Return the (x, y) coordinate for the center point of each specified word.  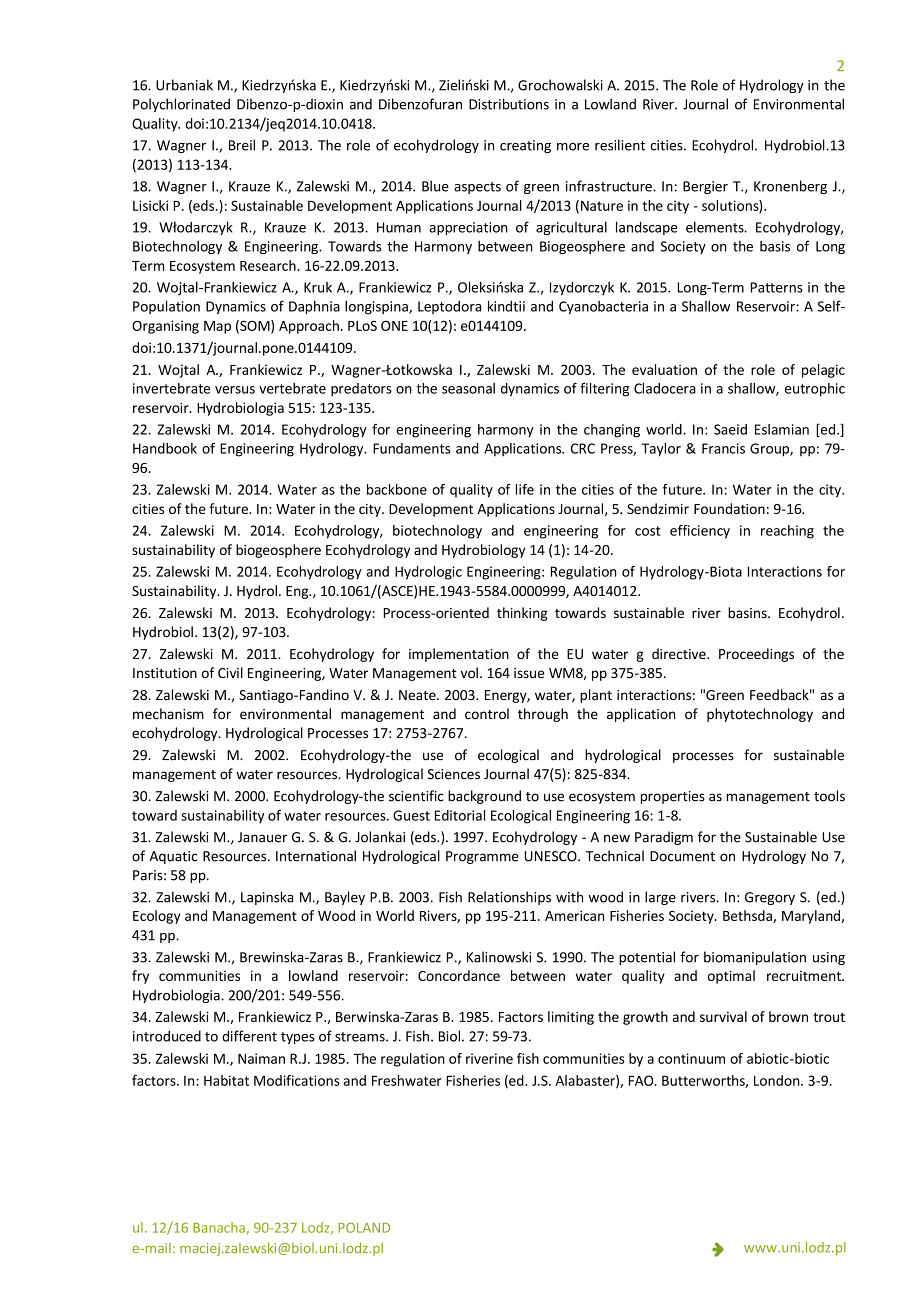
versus (235, 390)
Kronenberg (790, 187)
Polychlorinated (181, 105)
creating (525, 146)
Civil (230, 672)
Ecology (157, 917)
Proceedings (756, 655)
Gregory (770, 898)
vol (469, 672)
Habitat (226, 1080)
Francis (723, 448)
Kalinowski (499, 957)
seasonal (468, 388)
